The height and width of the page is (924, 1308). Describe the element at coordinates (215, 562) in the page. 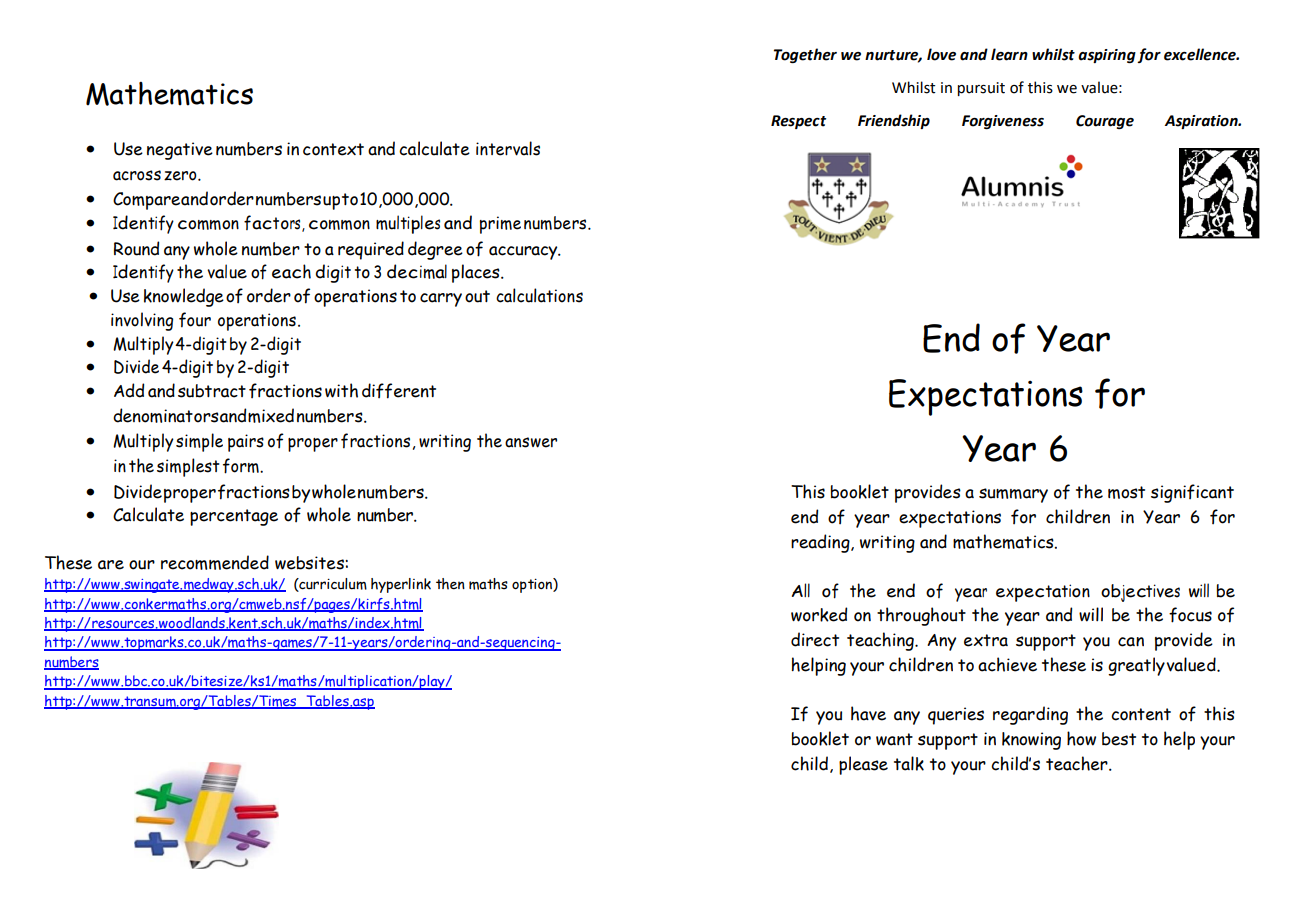

I see `recommended` at that location.
